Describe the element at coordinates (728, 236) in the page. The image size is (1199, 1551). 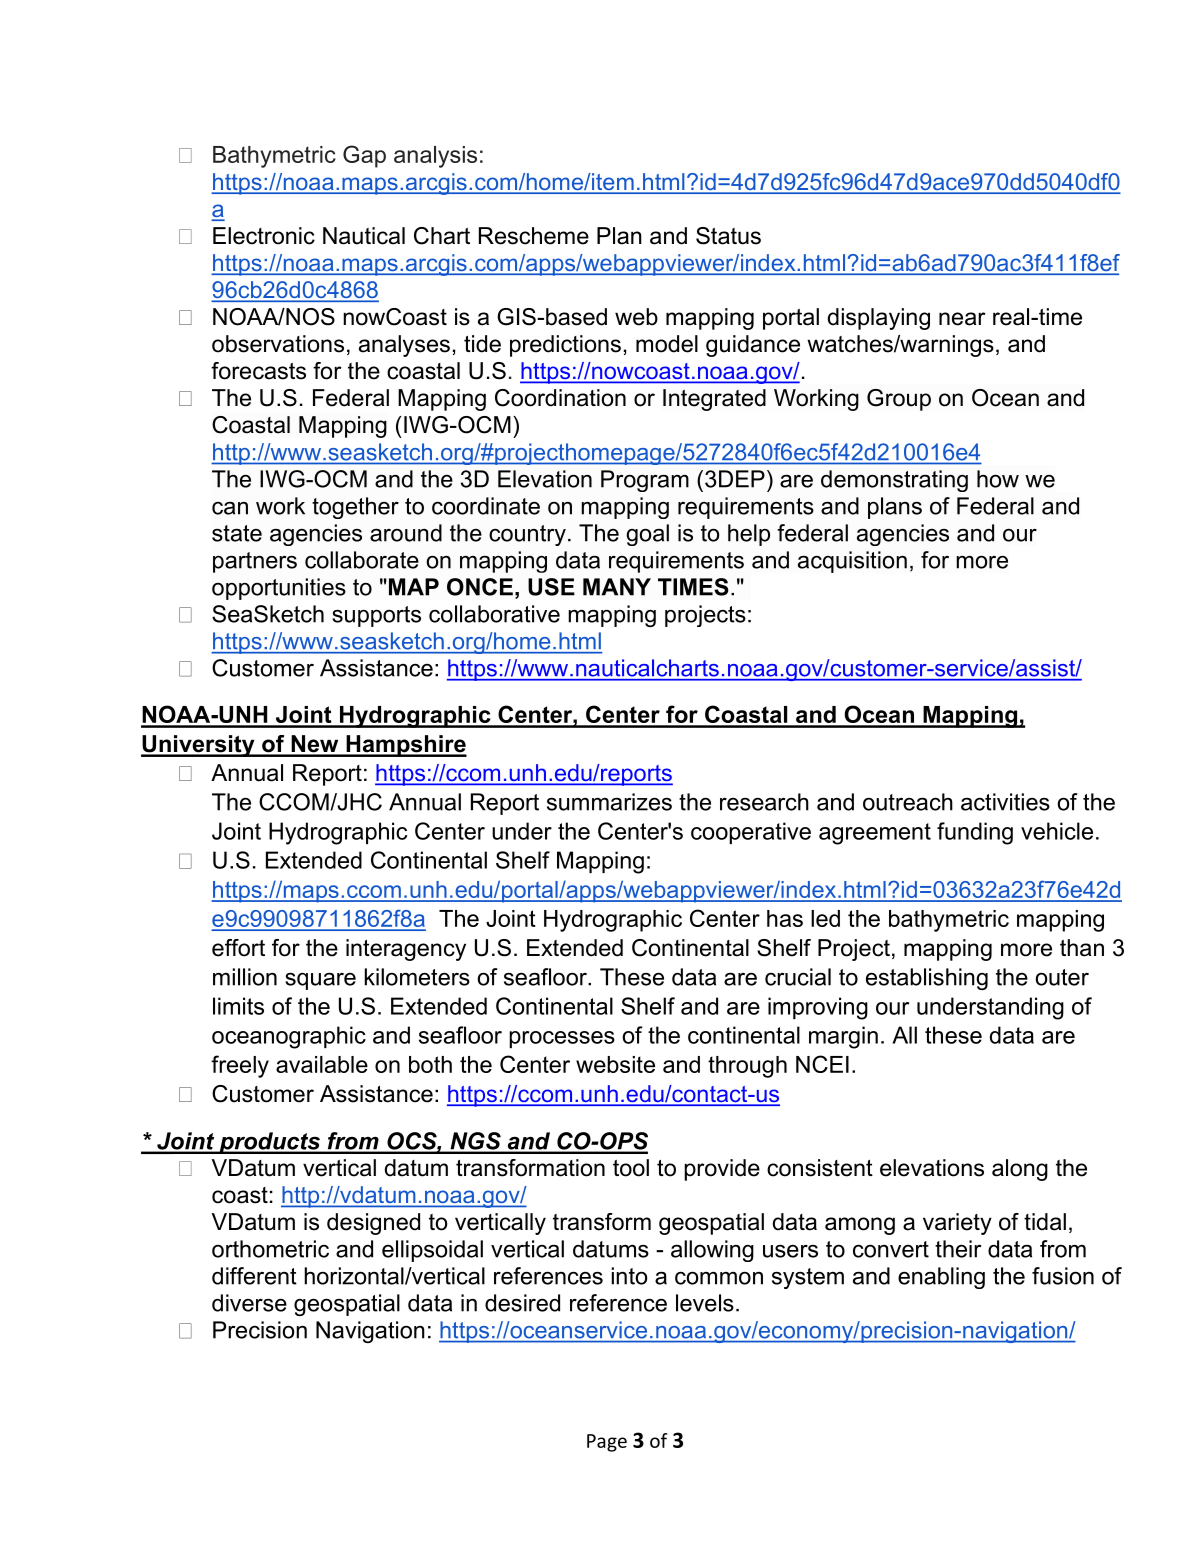
I see `Status` at that location.
